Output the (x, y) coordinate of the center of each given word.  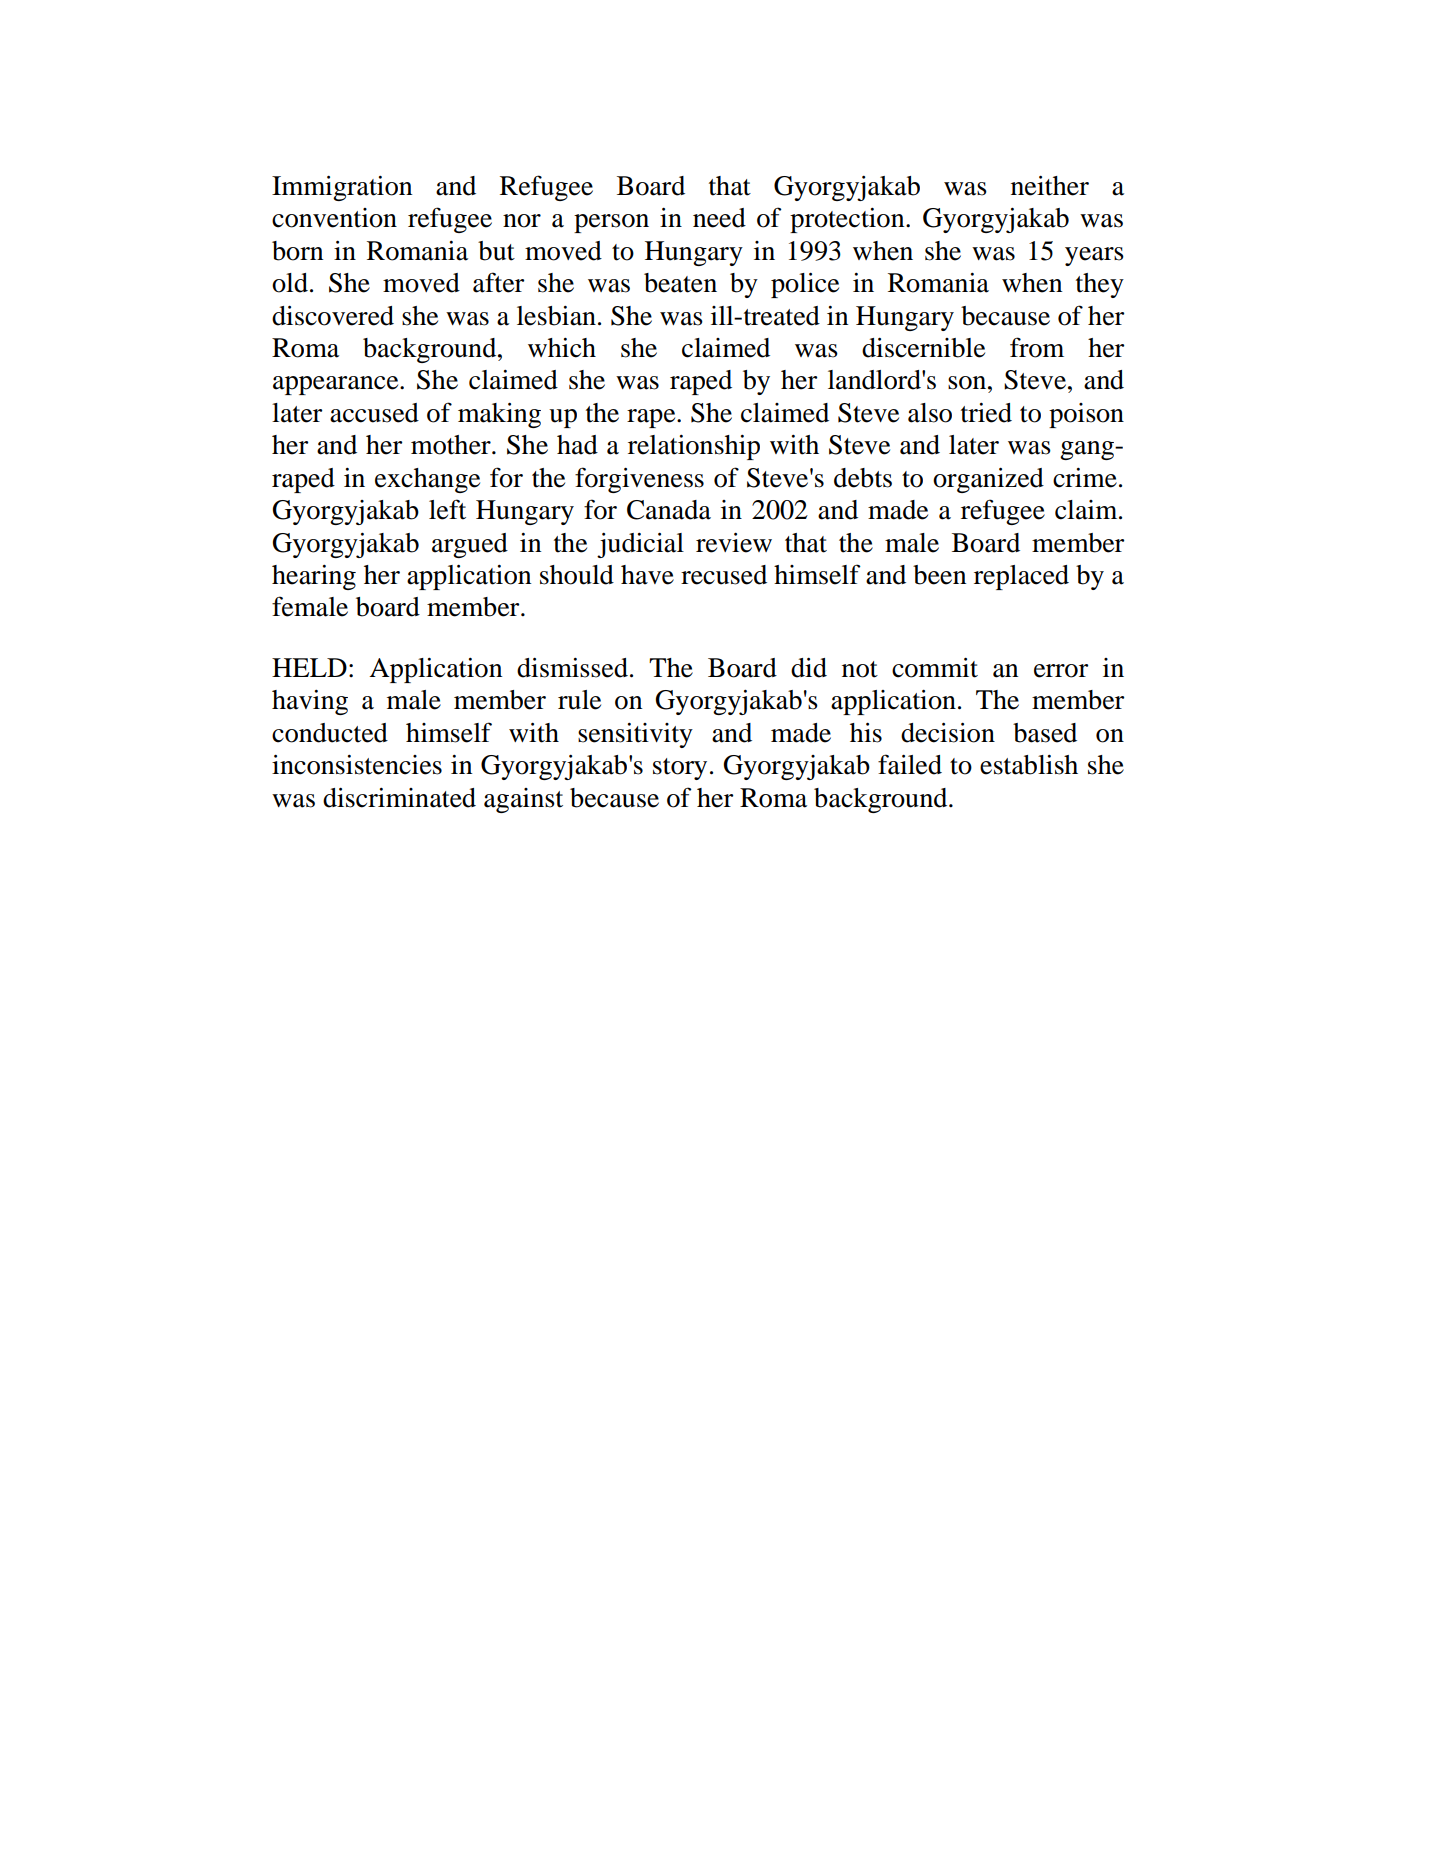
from (1037, 347)
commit (935, 667)
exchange (427, 480)
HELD (309, 667)
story (680, 769)
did (809, 667)
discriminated (399, 797)
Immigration (342, 188)
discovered (333, 315)
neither (1050, 185)
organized (988, 480)
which (562, 348)
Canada (669, 510)
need (719, 218)
